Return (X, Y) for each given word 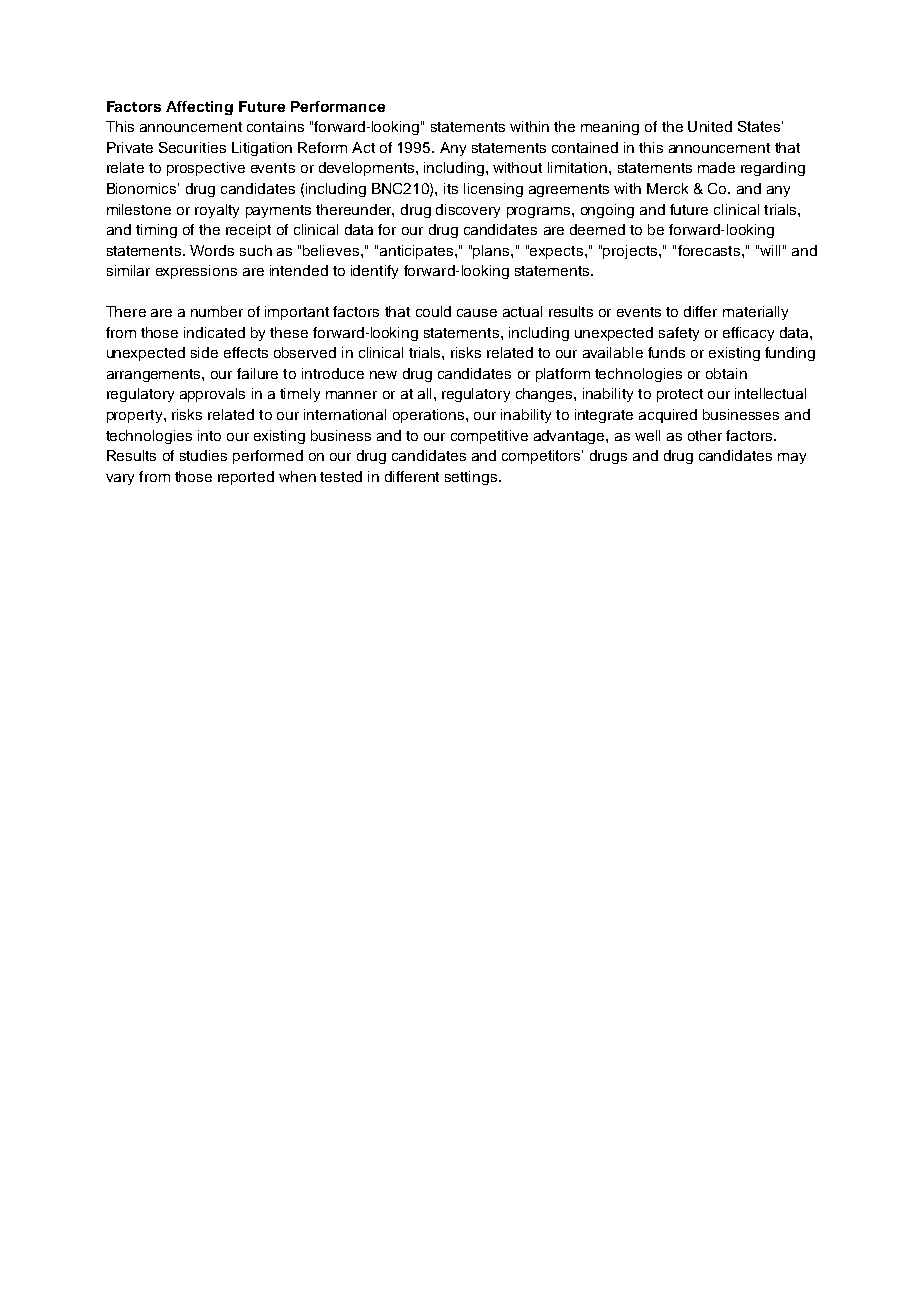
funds (666, 352)
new (383, 375)
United (710, 126)
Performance (338, 106)
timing (156, 231)
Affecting (199, 108)
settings (471, 478)
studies (203, 455)
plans (492, 252)
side (204, 352)
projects (631, 252)
